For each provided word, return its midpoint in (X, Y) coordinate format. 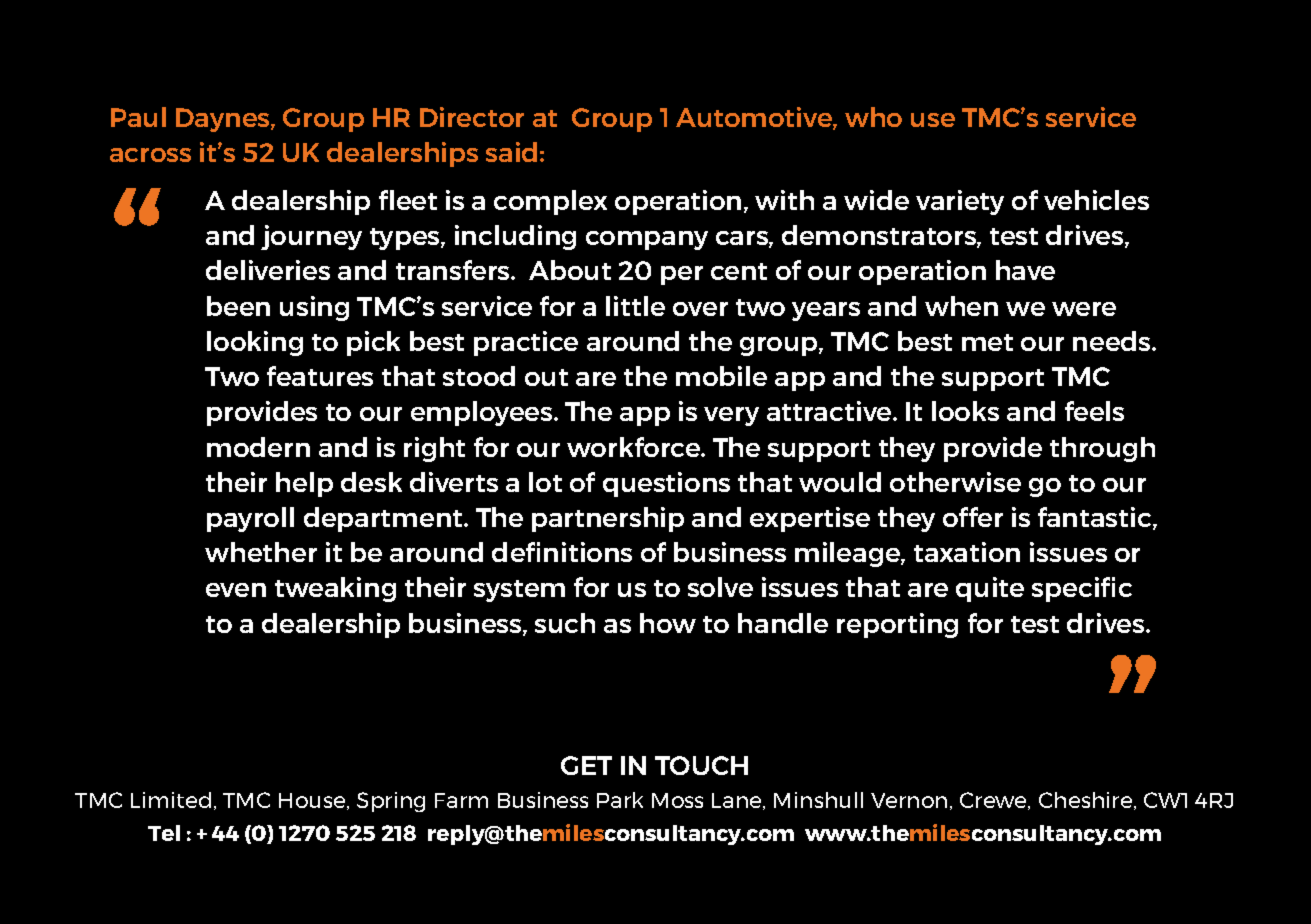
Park (620, 800)
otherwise (955, 482)
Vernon (909, 800)
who (873, 117)
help (304, 484)
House (313, 801)
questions (666, 484)
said (511, 152)
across (150, 155)
